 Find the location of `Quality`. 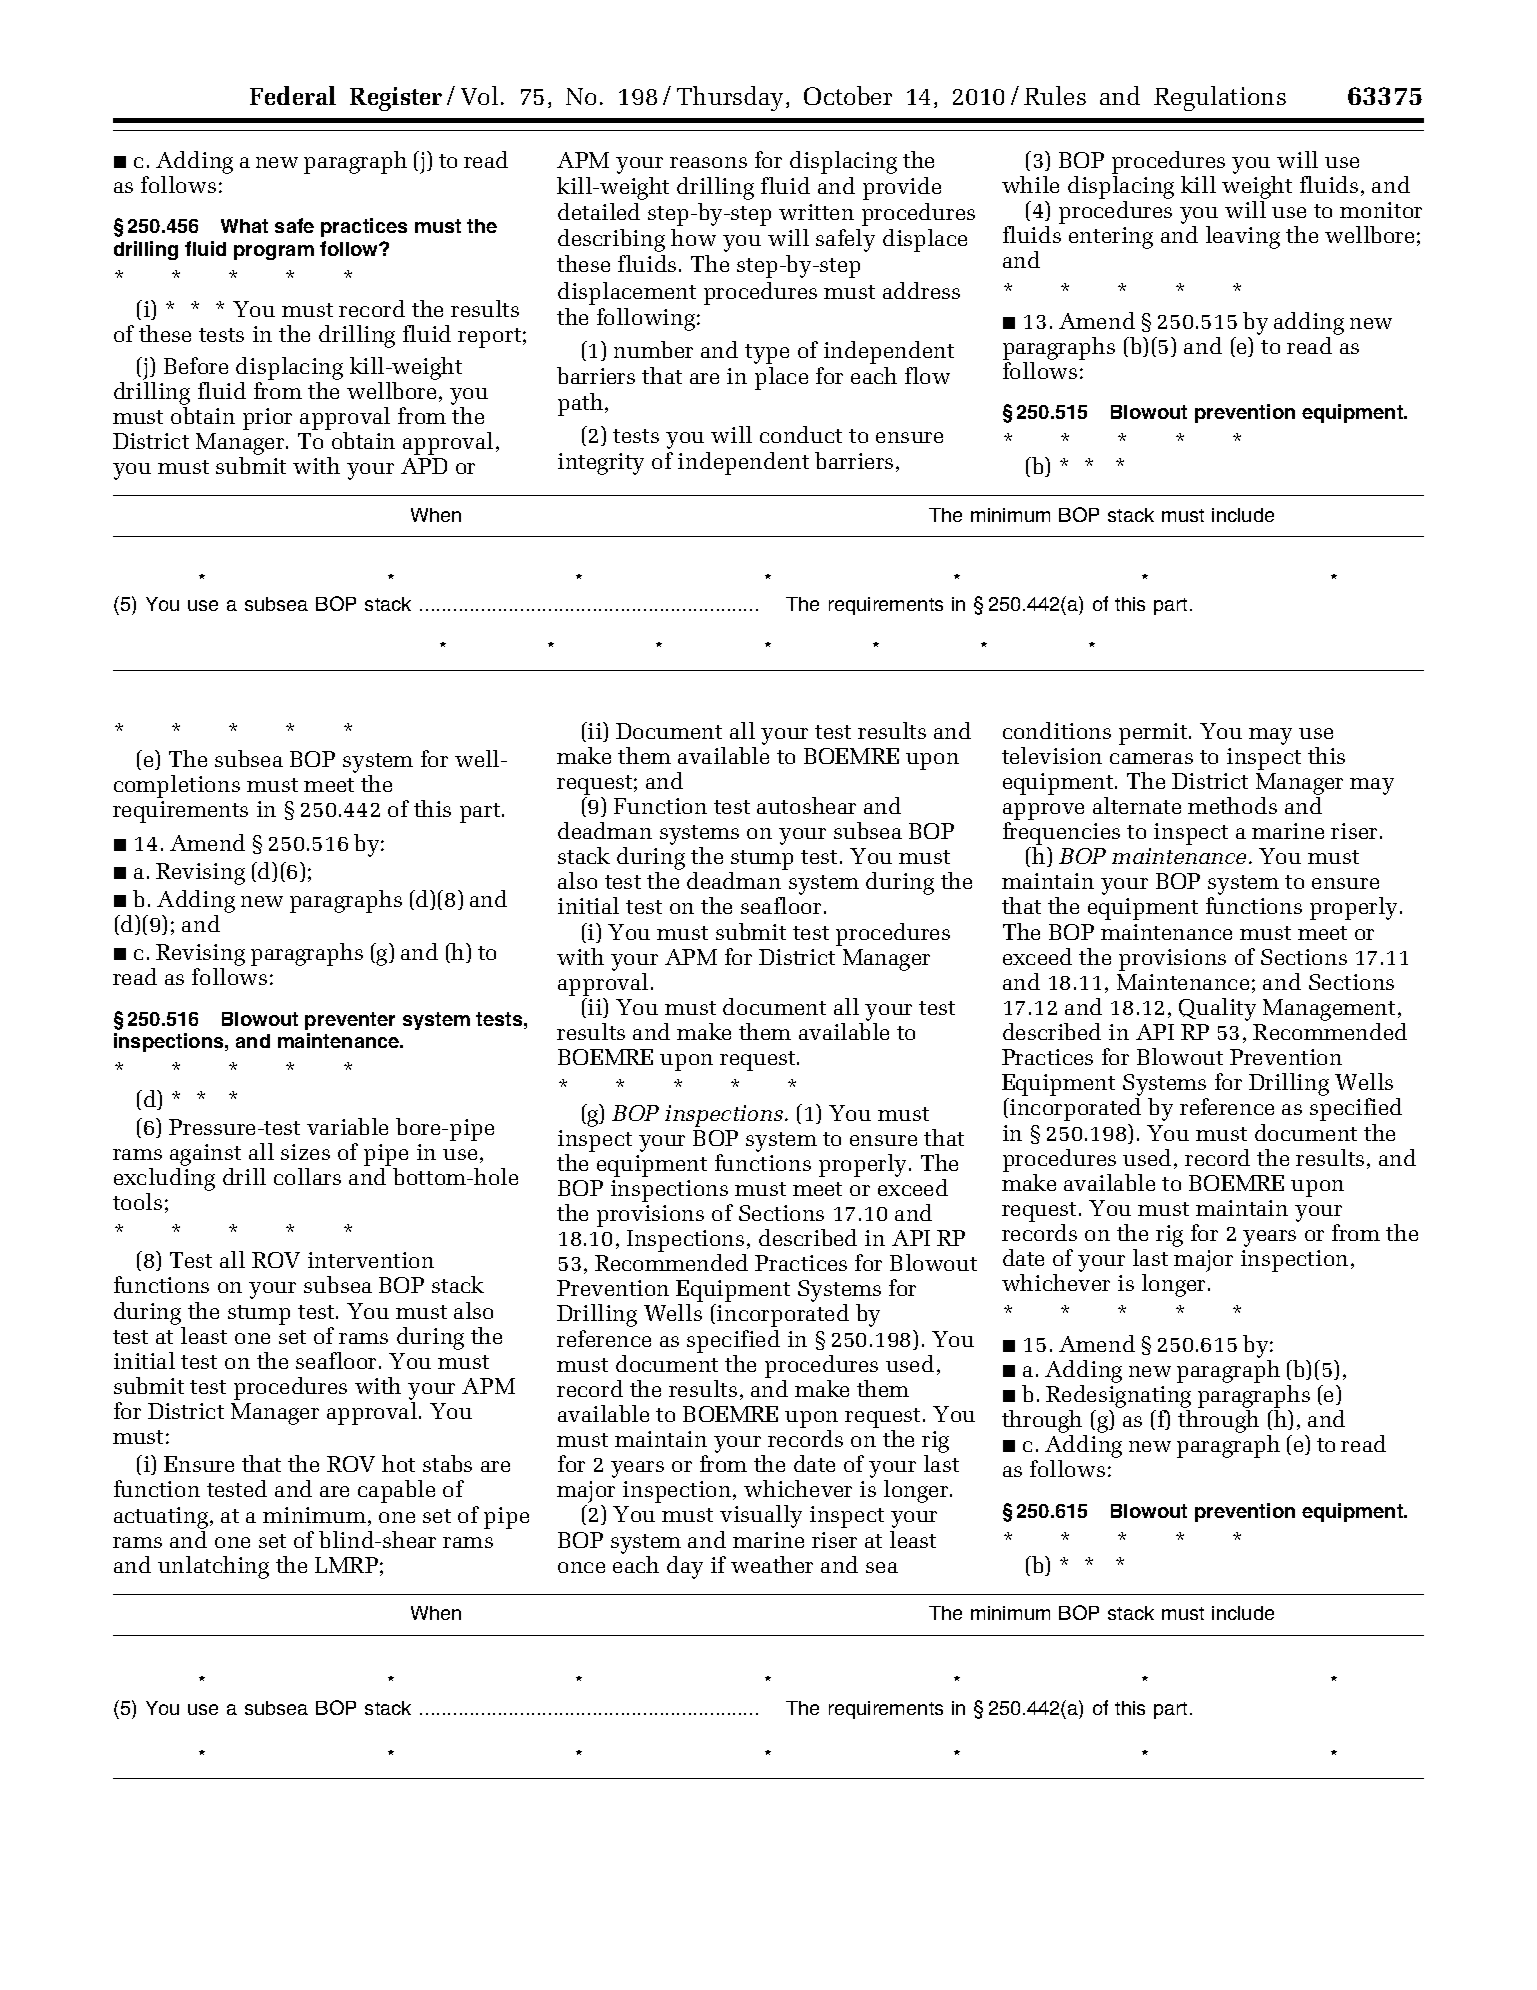

Quality is located at coordinates (1217, 1009).
